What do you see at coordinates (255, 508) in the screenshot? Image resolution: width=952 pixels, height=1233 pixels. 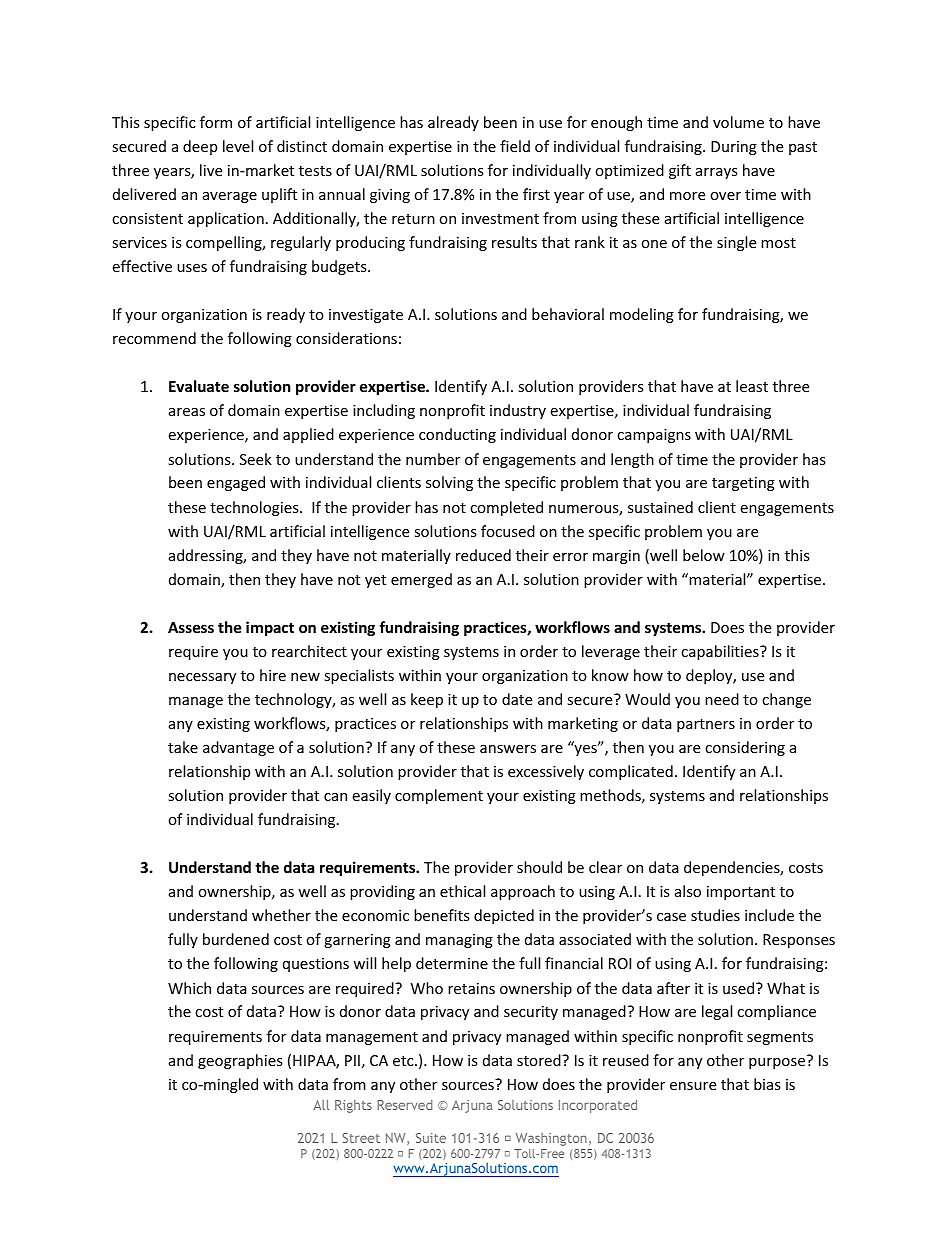 I see `technologies` at bounding box center [255, 508].
